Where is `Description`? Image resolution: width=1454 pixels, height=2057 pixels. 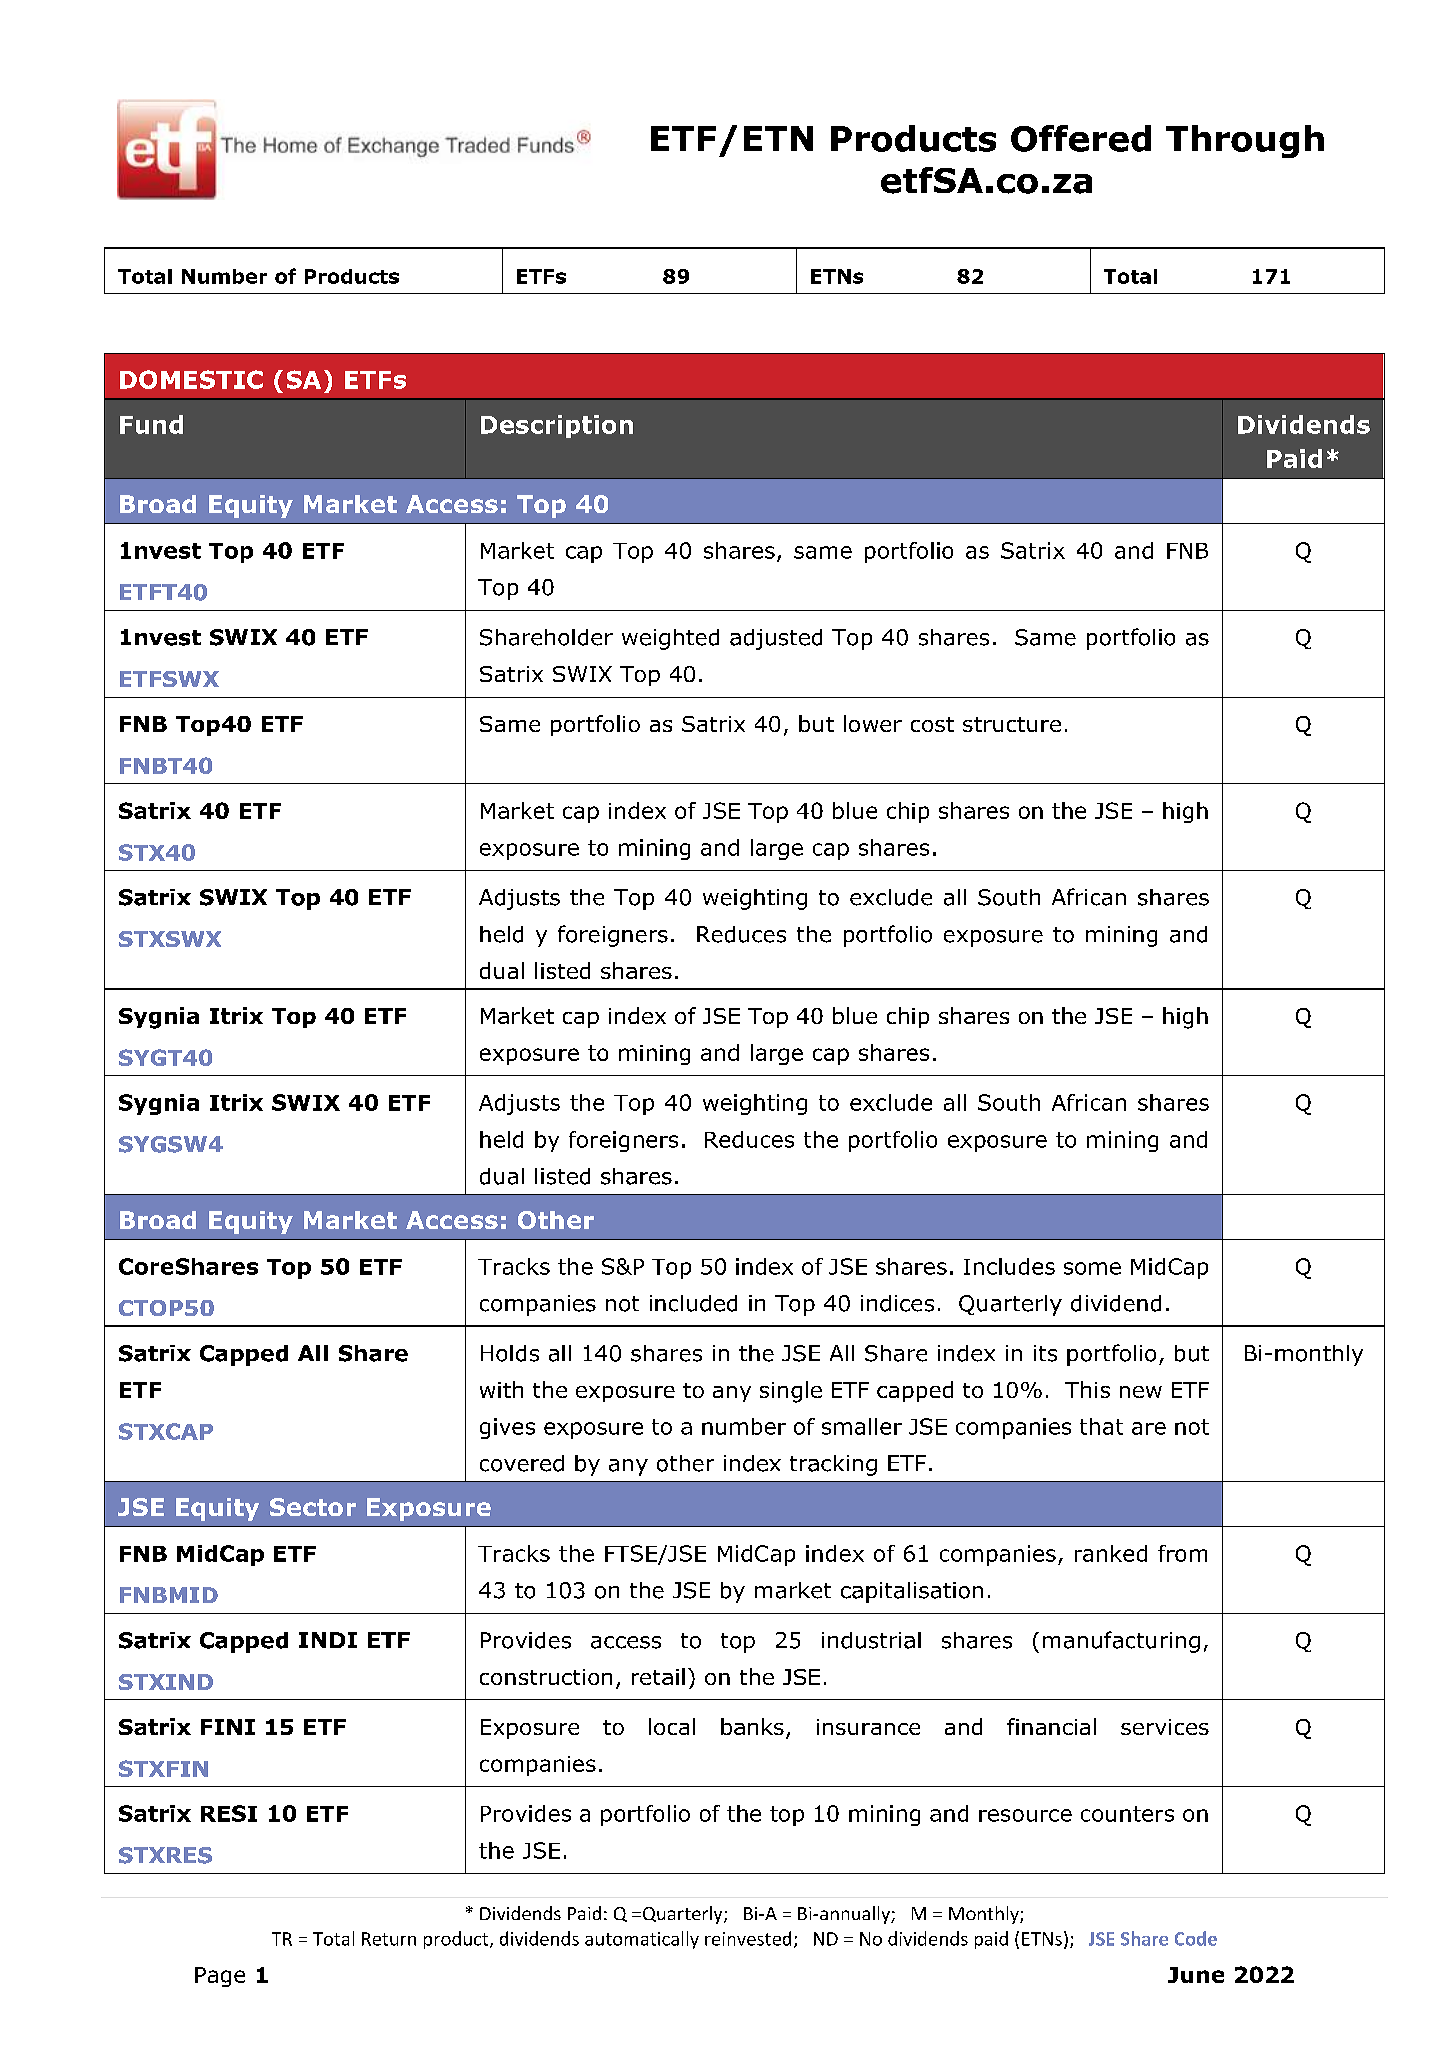 Description is located at coordinates (557, 426).
